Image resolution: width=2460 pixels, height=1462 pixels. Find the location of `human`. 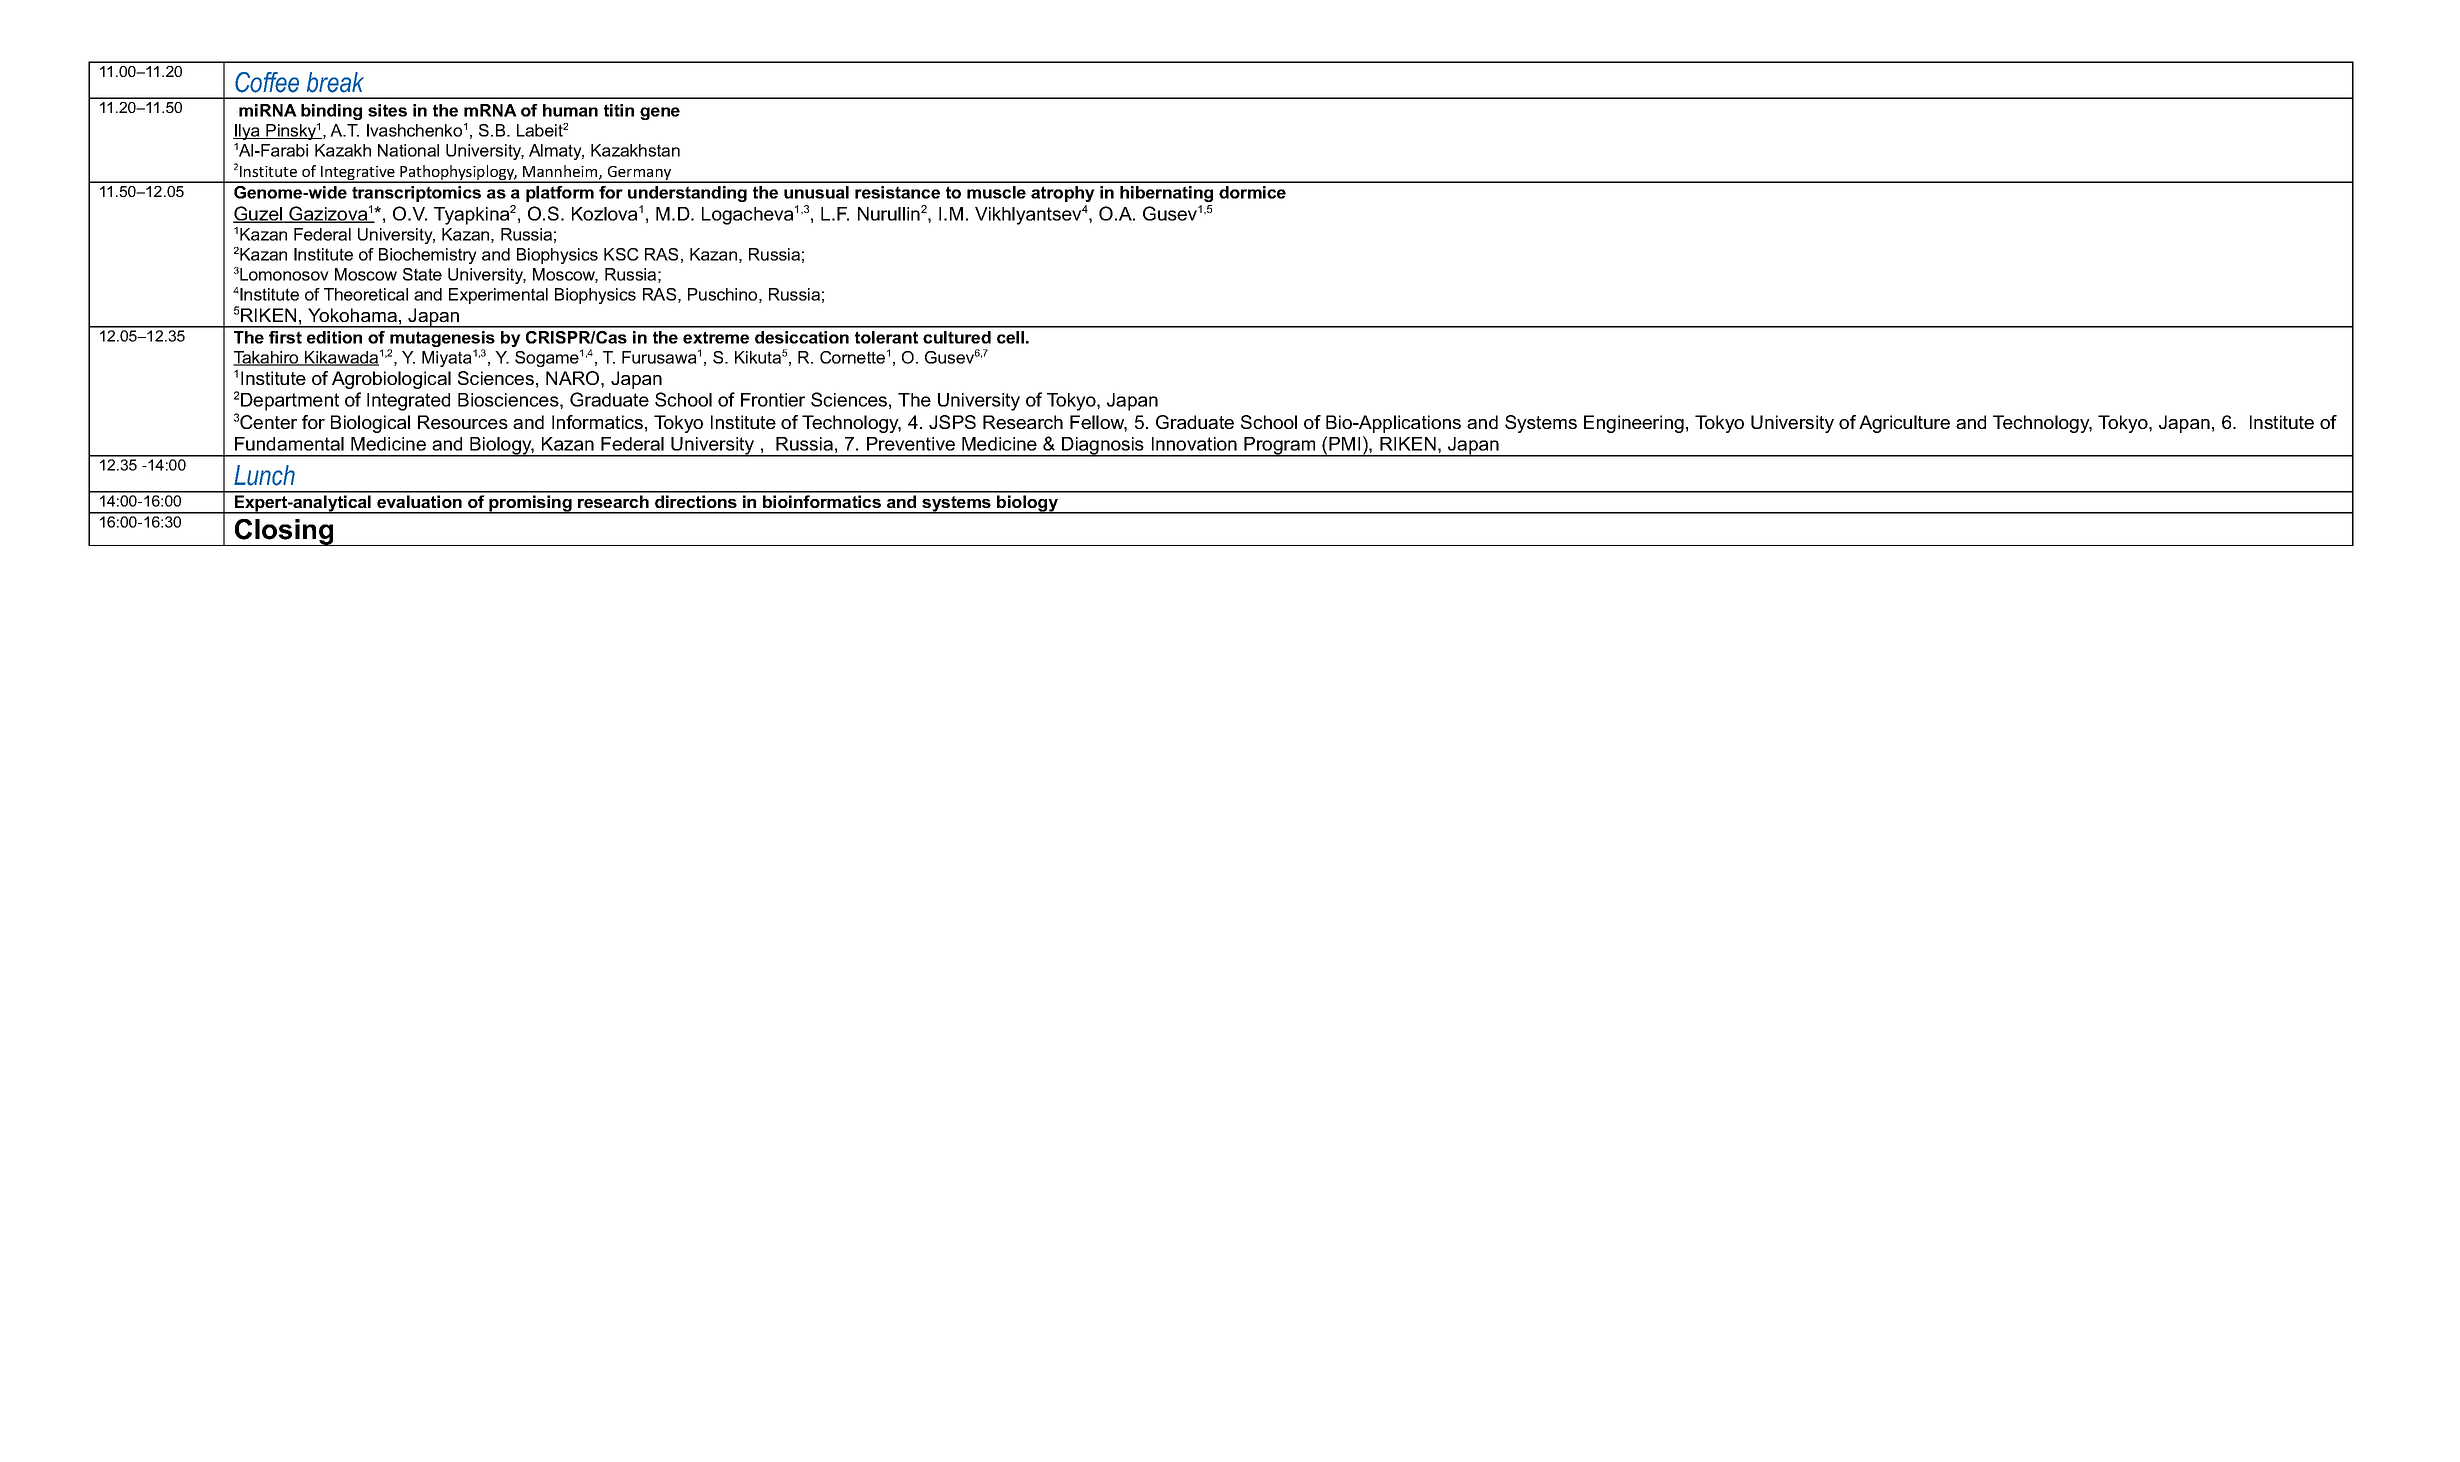

human is located at coordinates (570, 110).
